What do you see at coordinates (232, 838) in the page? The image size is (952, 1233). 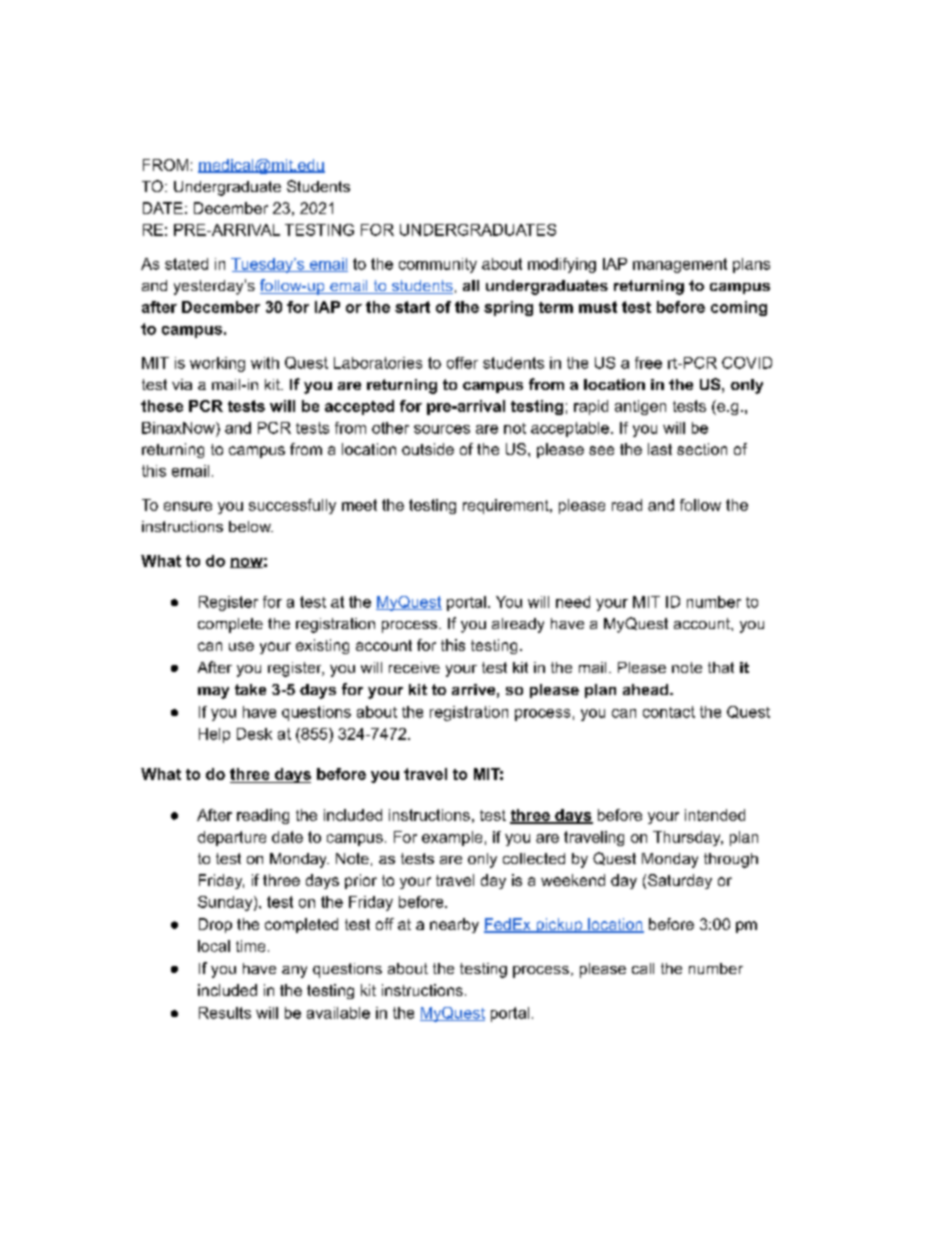 I see `departure` at bounding box center [232, 838].
